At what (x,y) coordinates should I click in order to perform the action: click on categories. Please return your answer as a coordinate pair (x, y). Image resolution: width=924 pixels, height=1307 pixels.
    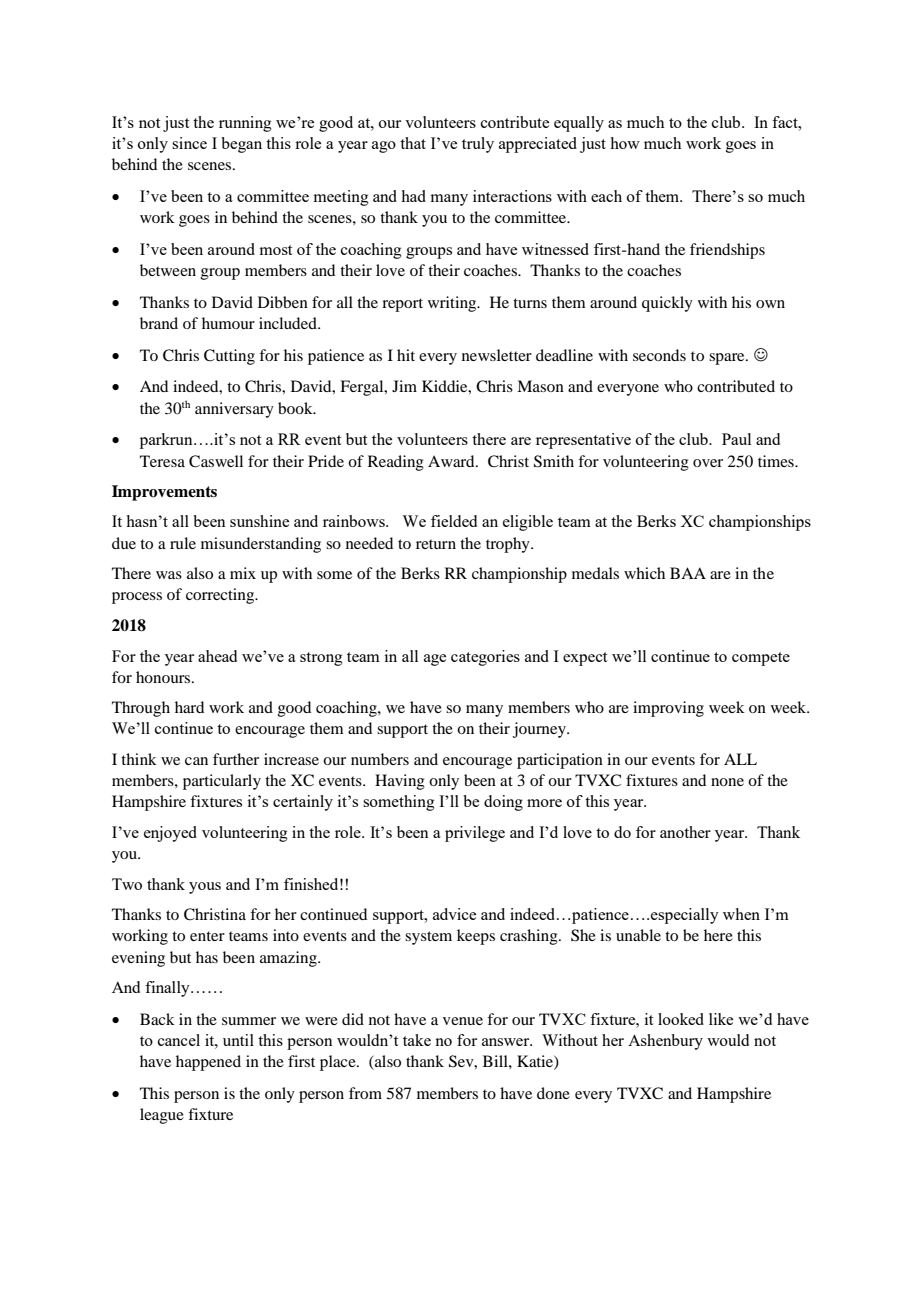
    Looking at the image, I should click on (485, 658).
